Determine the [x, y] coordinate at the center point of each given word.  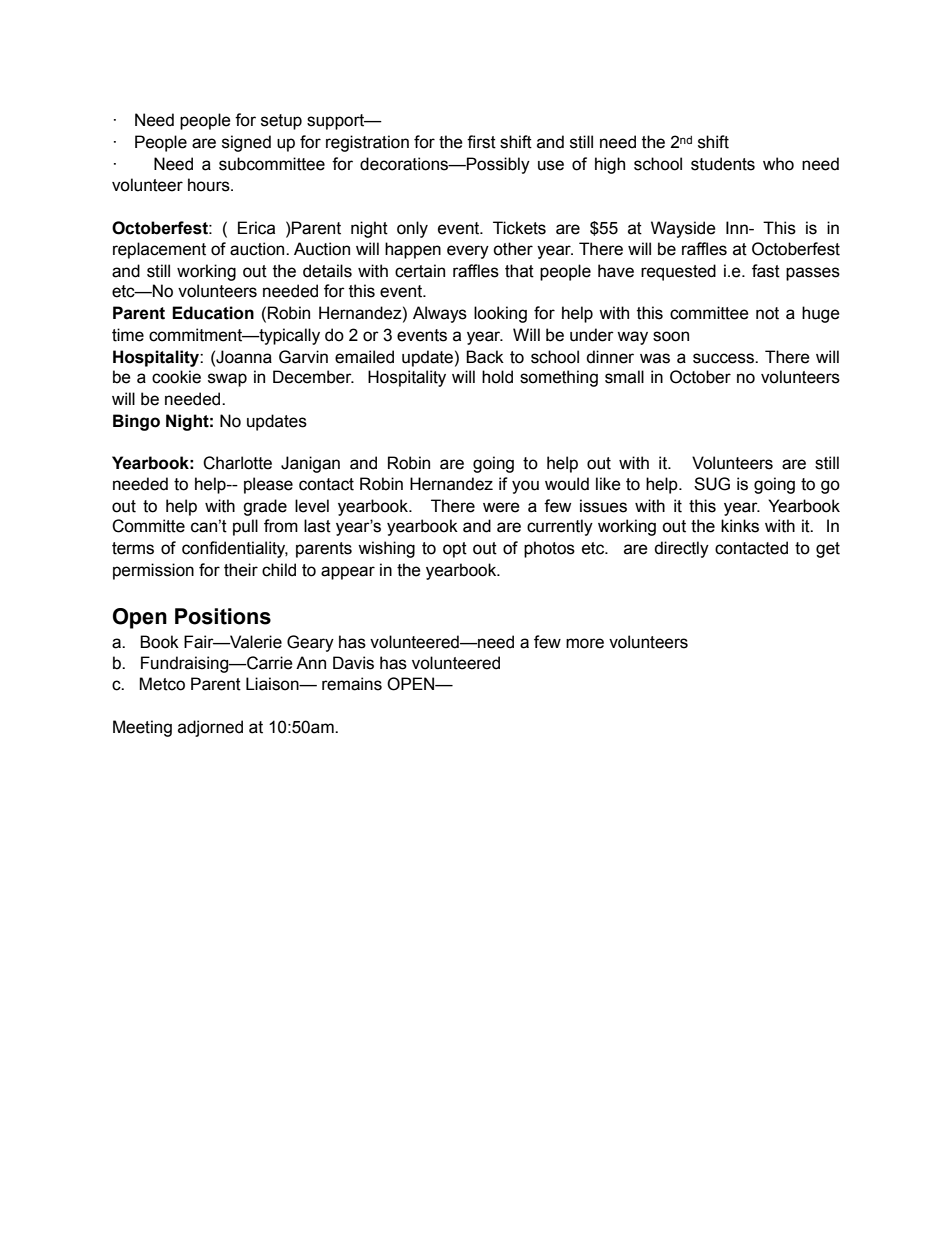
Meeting [142, 728]
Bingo [136, 422]
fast [766, 271]
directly [681, 549]
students [723, 164]
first [481, 142]
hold [497, 377]
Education [213, 313]
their [241, 570]
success [724, 358]
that [519, 271]
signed [246, 143]
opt [455, 550]
